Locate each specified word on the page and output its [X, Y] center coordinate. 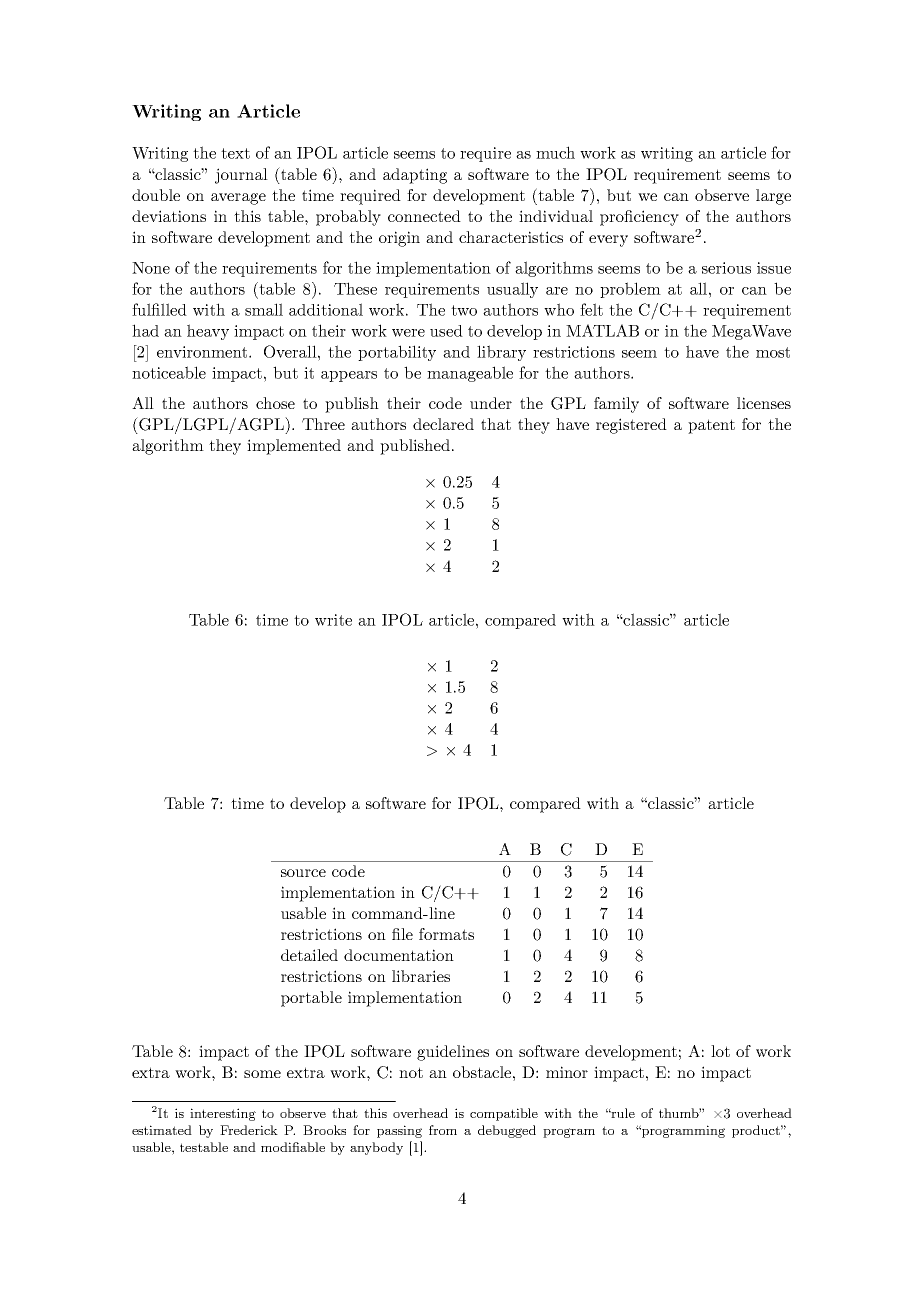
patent [711, 426]
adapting [415, 176]
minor [567, 1072]
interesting [223, 1114]
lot [720, 1051]
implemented [294, 447]
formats [446, 934]
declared [443, 424]
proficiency [639, 218]
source [303, 873]
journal [241, 176]
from [443, 1130]
